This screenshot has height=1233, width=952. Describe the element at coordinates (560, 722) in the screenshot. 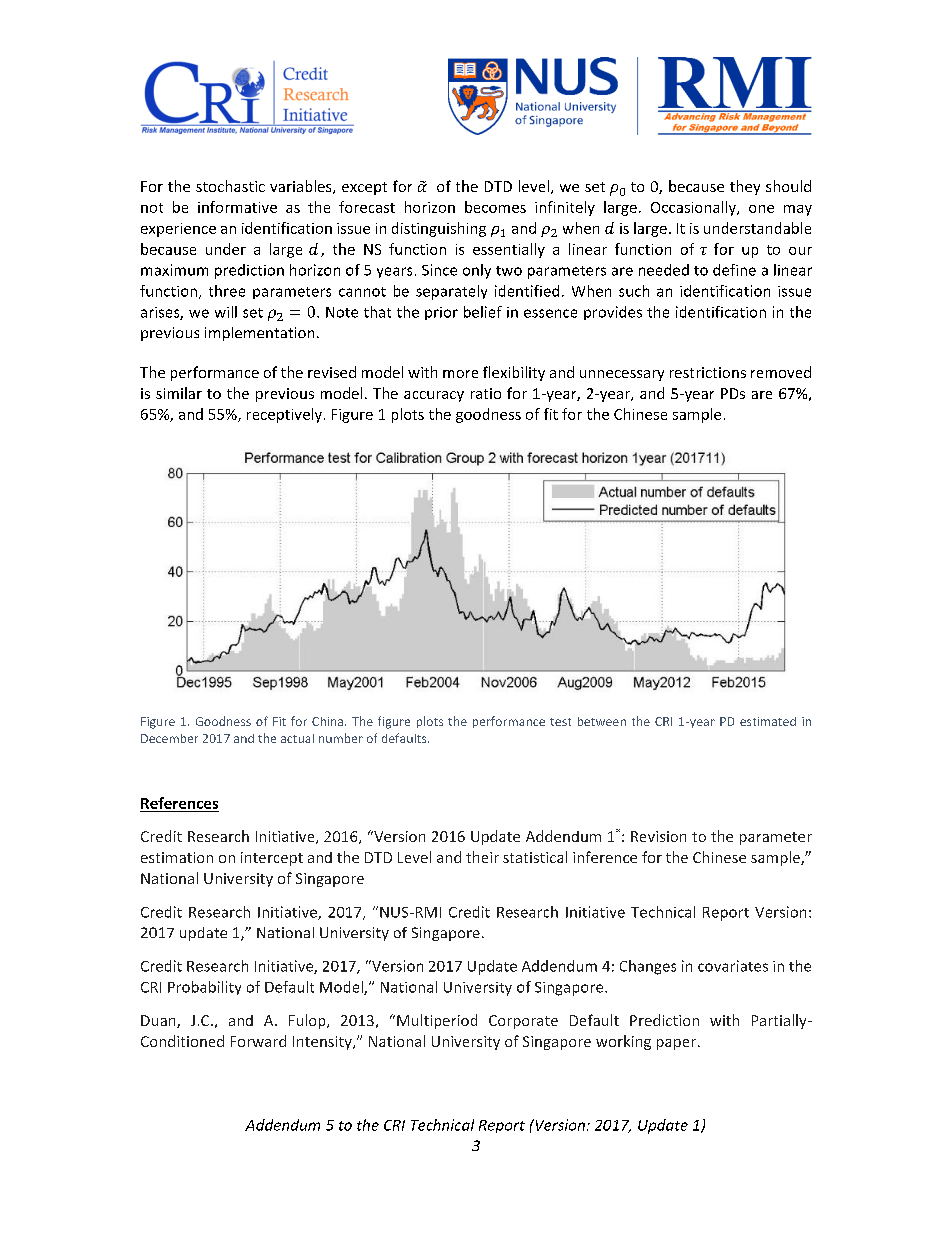

I see `test` at that location.
